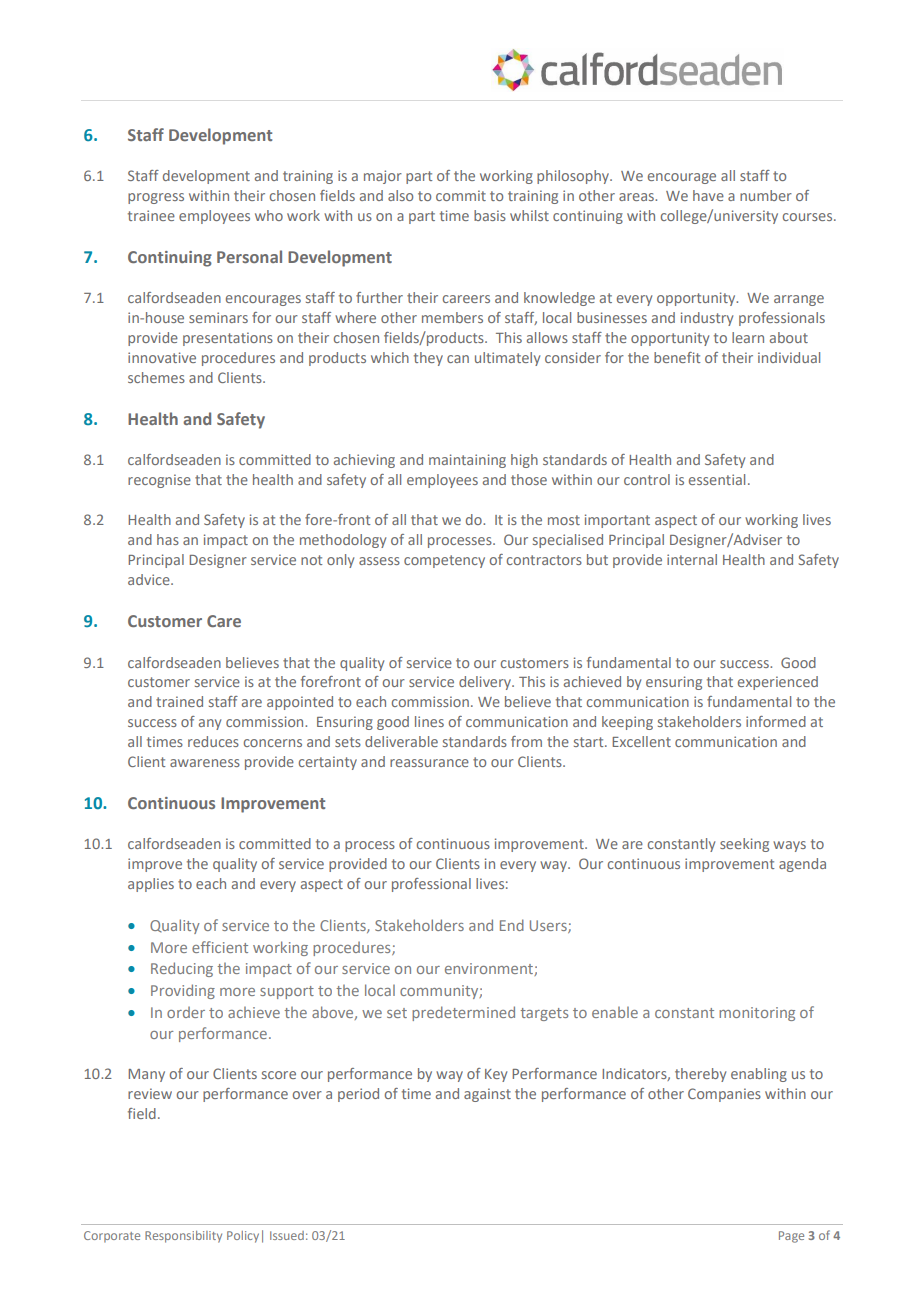 This screenshot has height=1308, width=924. What do you see at coordinates (744, 845) in the screenshot?
I see `seeking` at bounding box center [744, 845].
